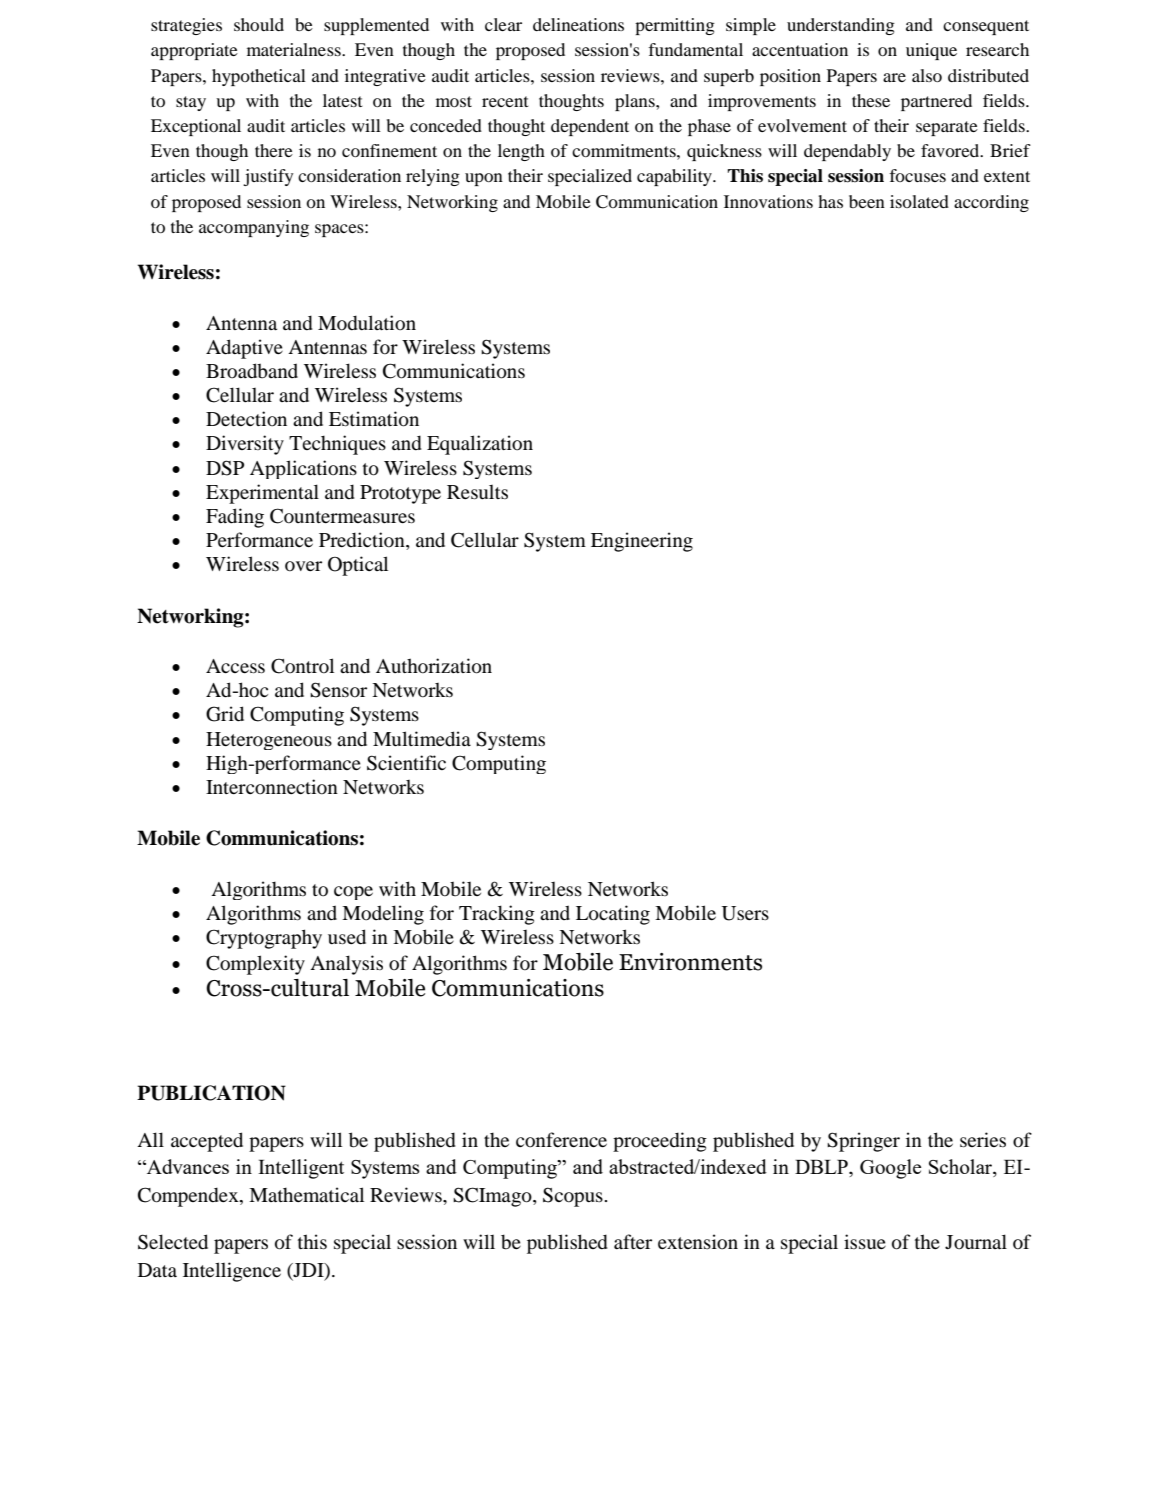 Image resolution: width=1168 pixels, height=1512 pixels. What do you see at coordinates (259, 77) in the screenshot?
I see `hypothetical` at bounding box center [259, 77].
